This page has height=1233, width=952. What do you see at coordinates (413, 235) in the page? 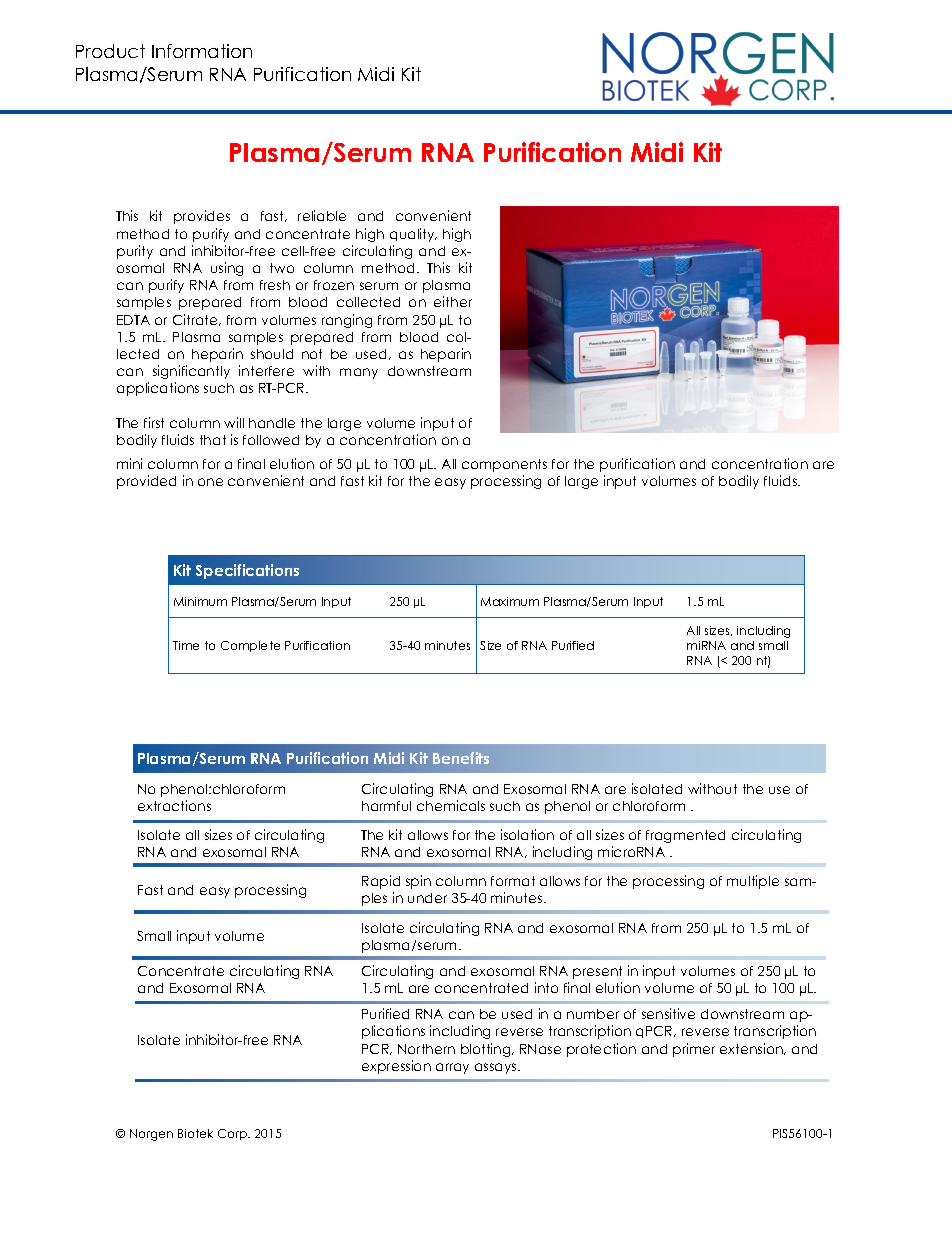
I see `quality` at bounding box center [413, 235].
